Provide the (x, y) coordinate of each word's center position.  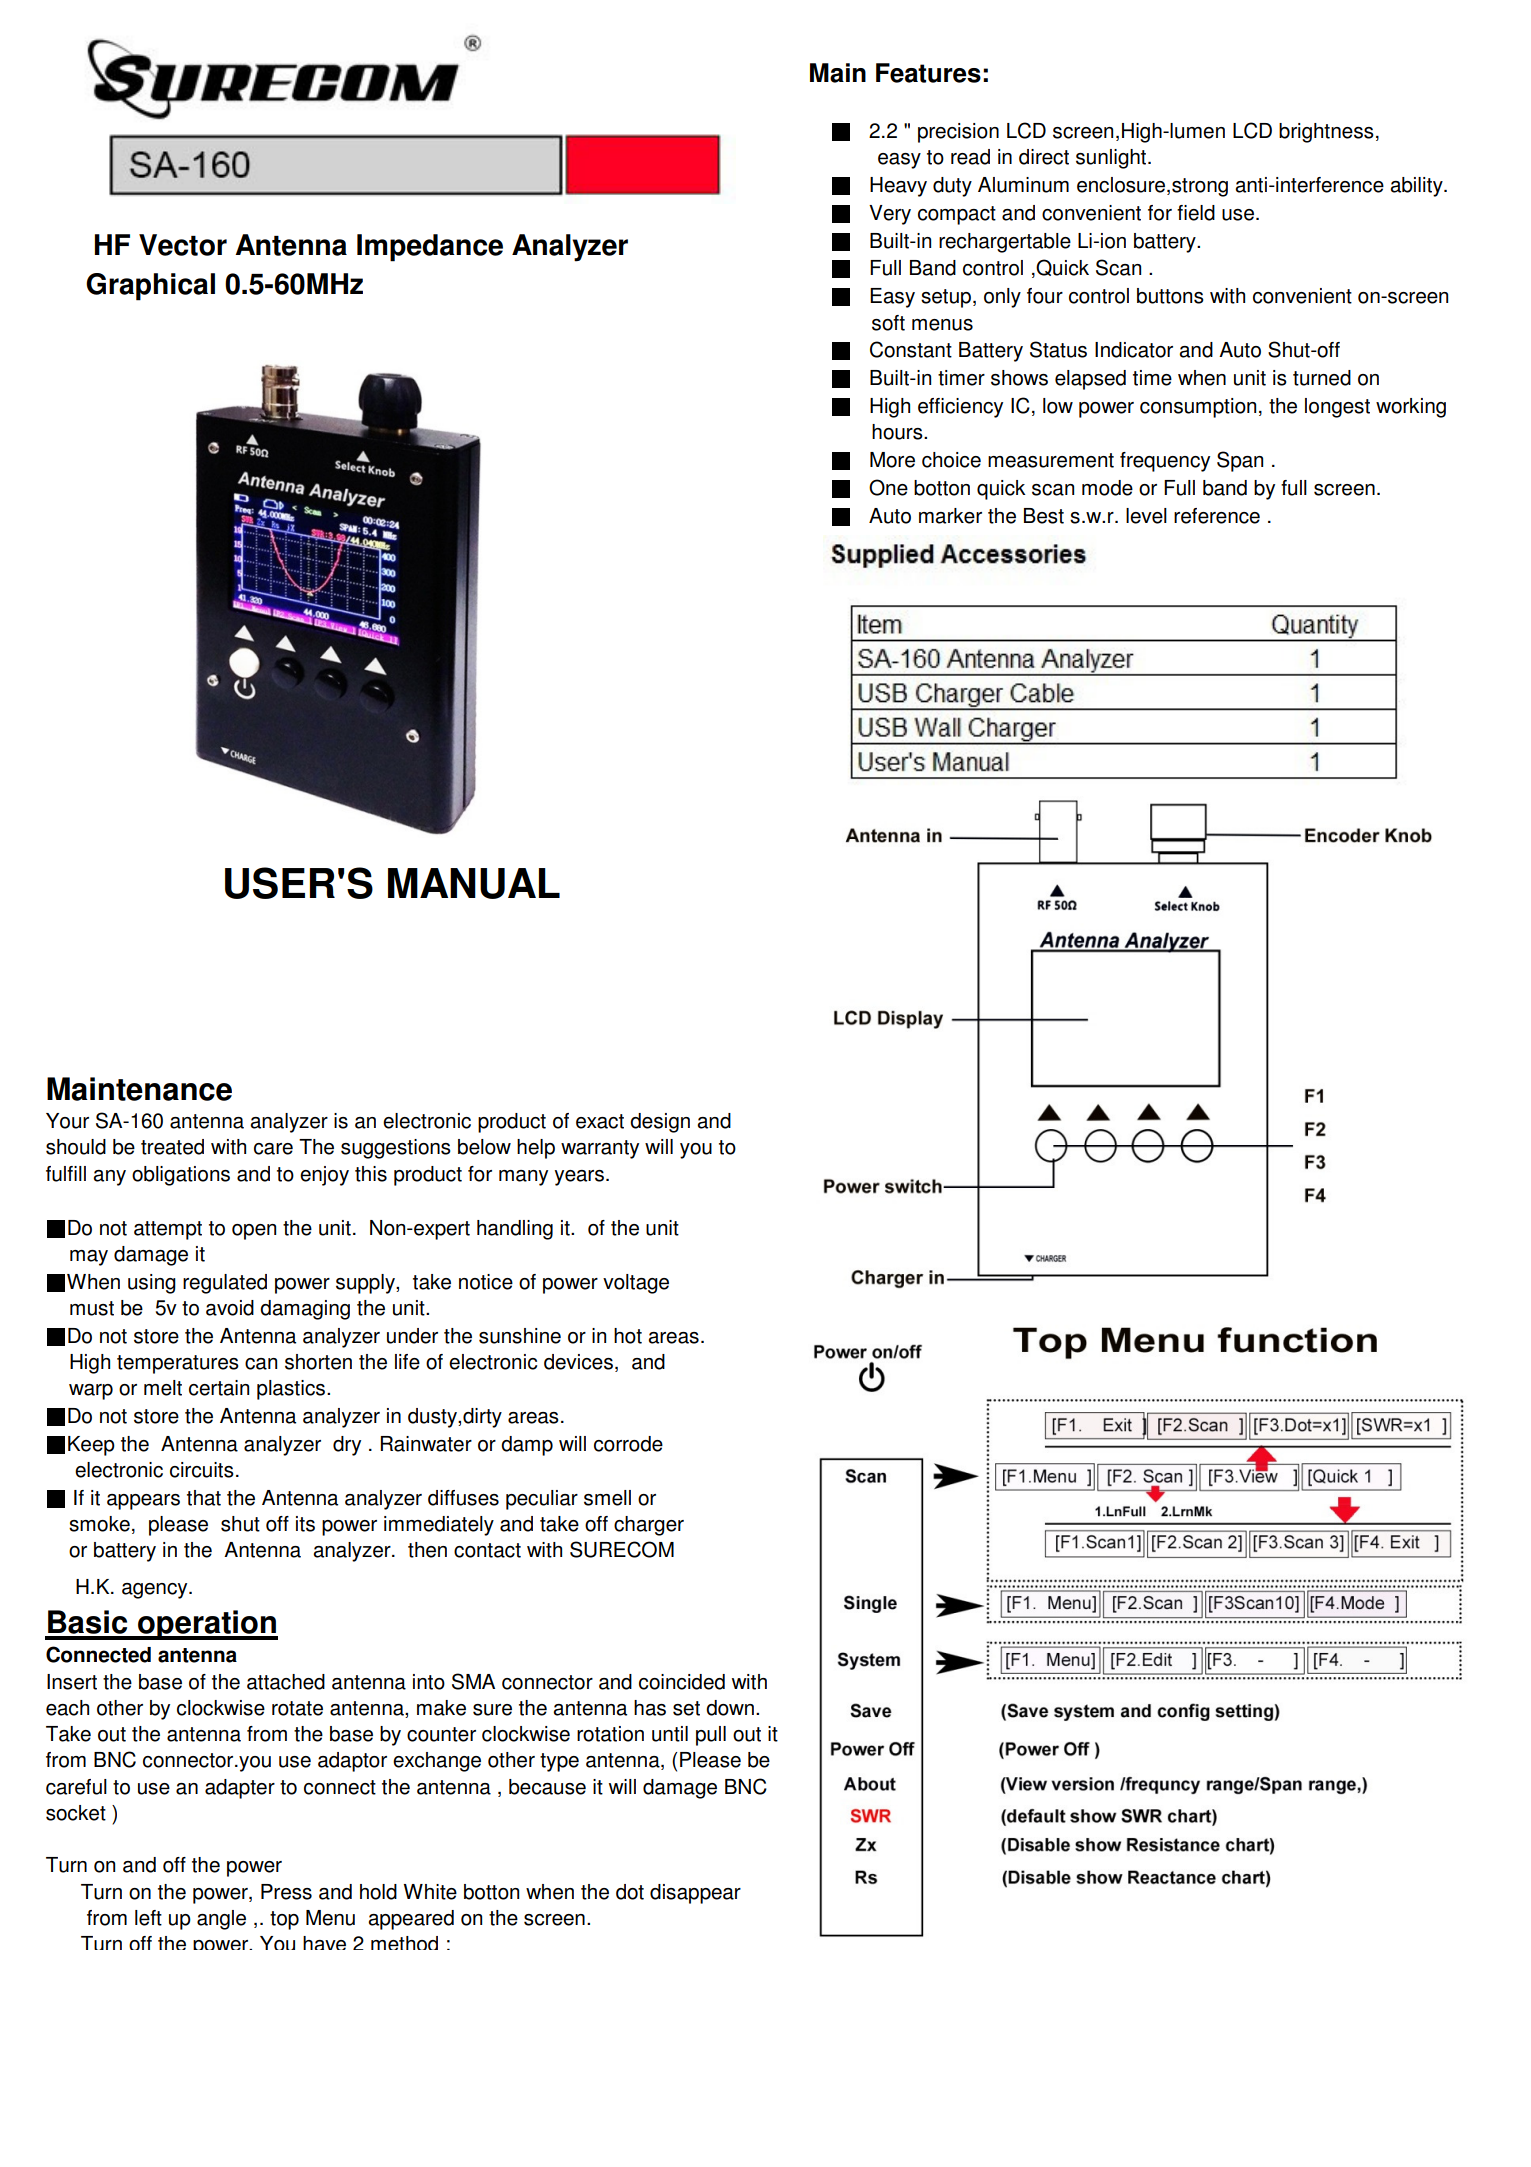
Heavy (898, 187)
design (660, 1123)
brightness (1326, 133)
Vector (183, 245)
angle (221, 1920)
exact (600, 1121)
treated (172, 1147)
